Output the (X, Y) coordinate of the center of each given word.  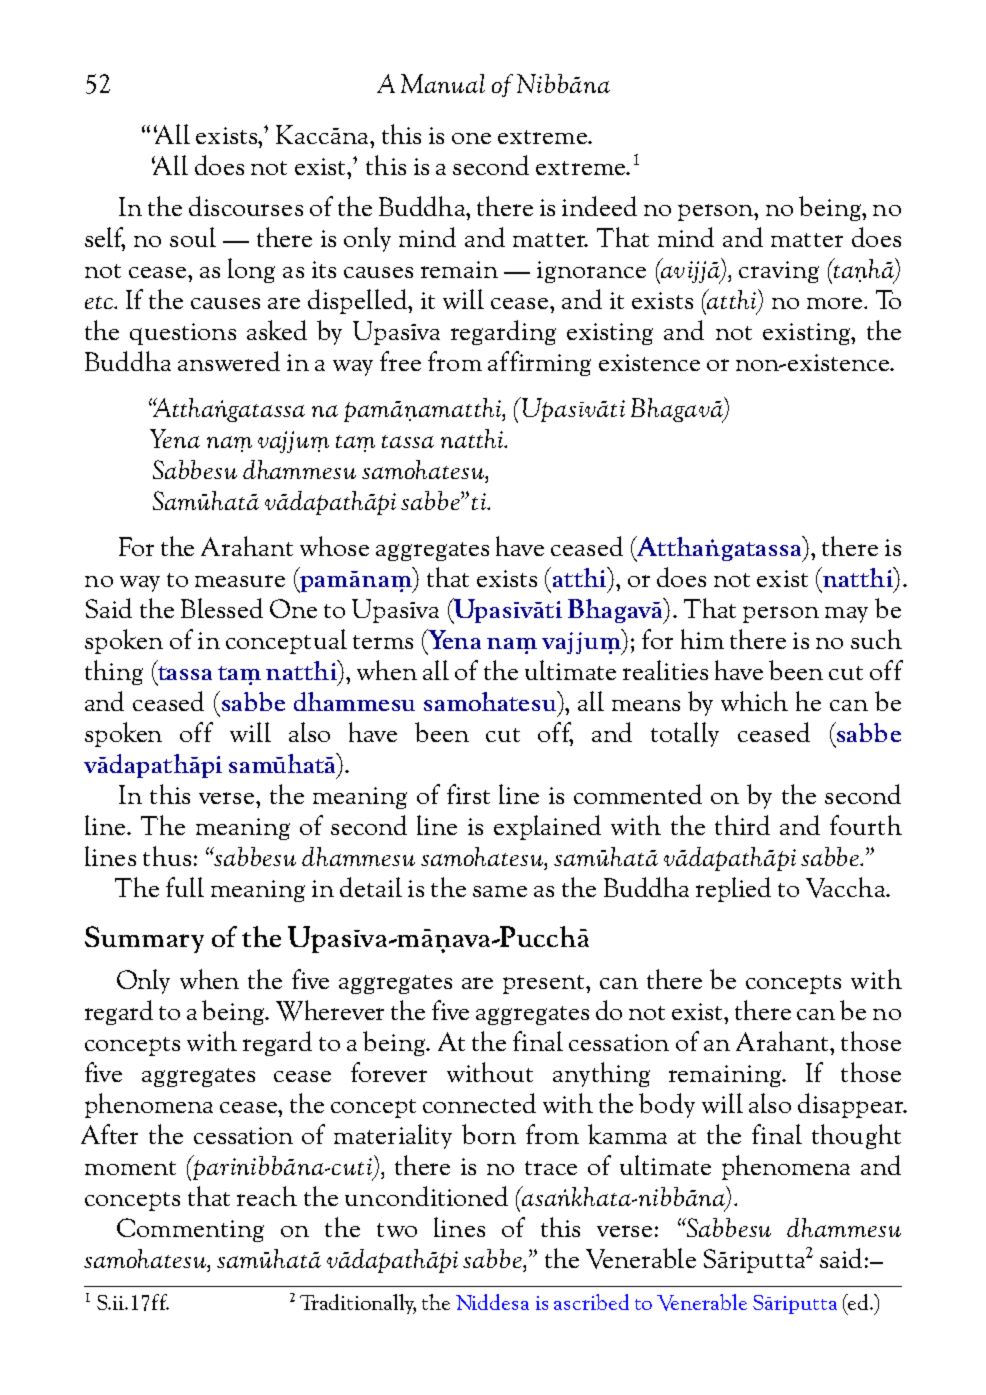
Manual (443, 83)
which (754, 701)
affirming (539, 363)
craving (779, 272)
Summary (144, 939)
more (836, 303)
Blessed (222, 608)
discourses (246, 206)
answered (229, 361)
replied (733, 889)
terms (383, 642)
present (545, 984)
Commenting (190, 1230)
